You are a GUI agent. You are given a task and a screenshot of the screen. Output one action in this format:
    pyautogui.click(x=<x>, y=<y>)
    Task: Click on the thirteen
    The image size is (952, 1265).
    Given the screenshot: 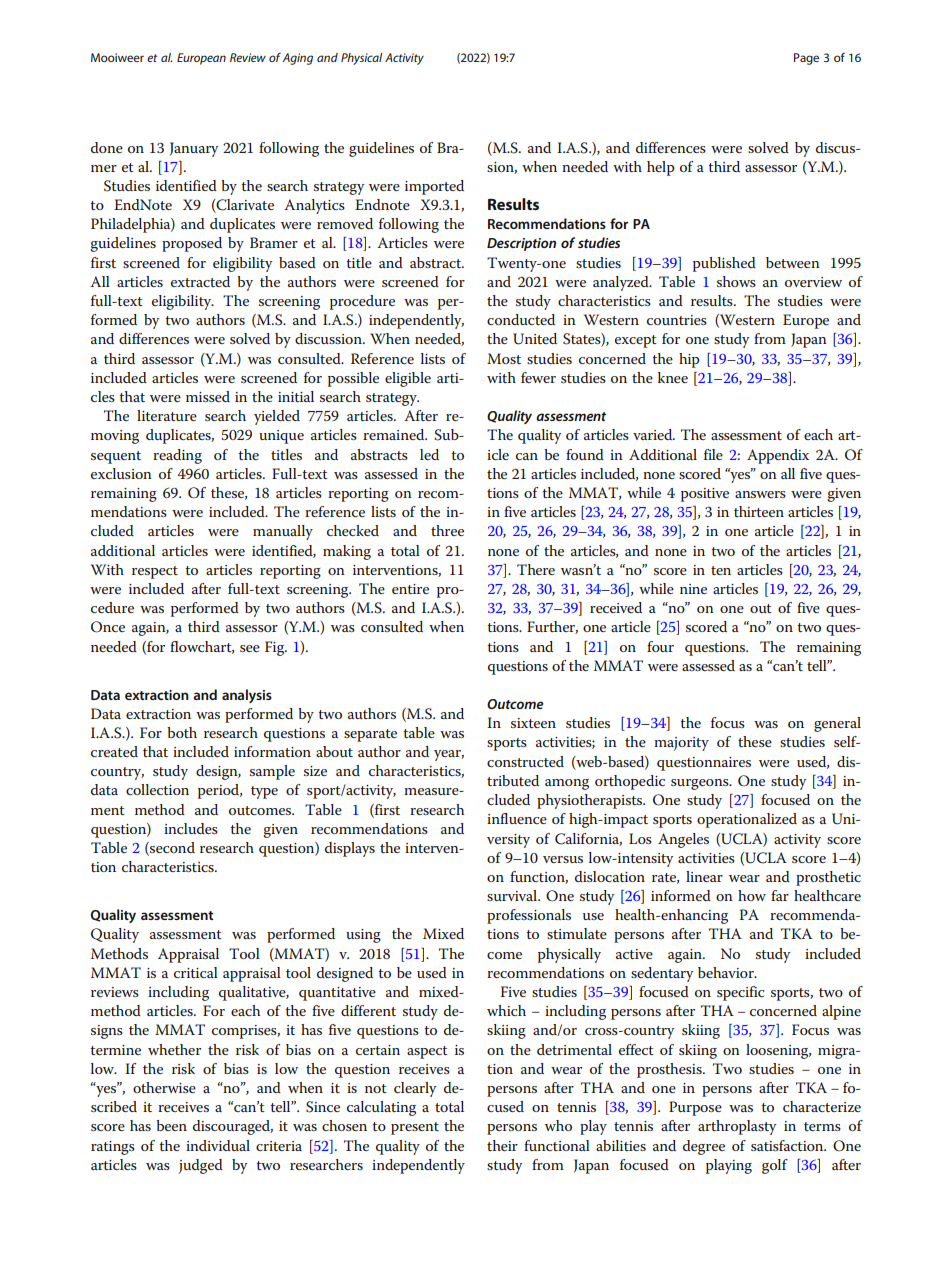 What is the action you would take?
    pyautogui.click(x=759, y=511)
